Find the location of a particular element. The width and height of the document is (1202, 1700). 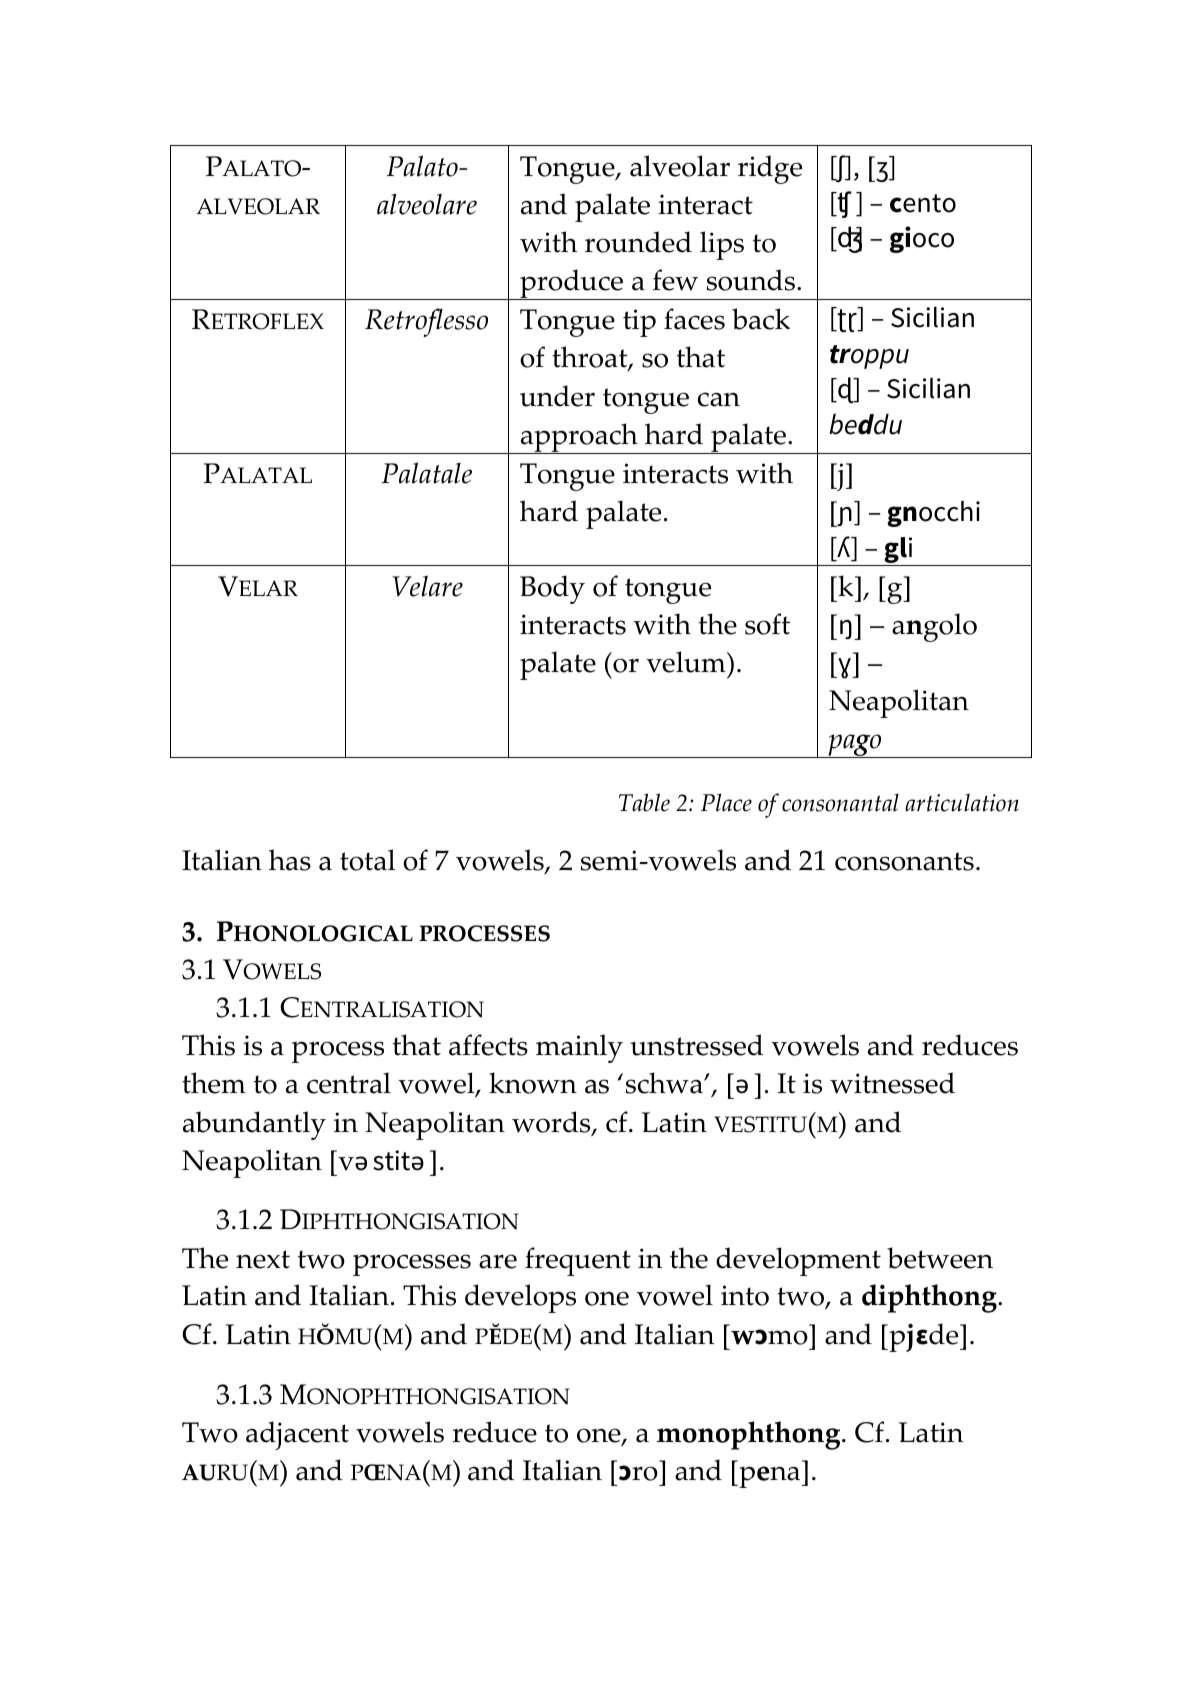

Table is located at coordinates (644, 802).
